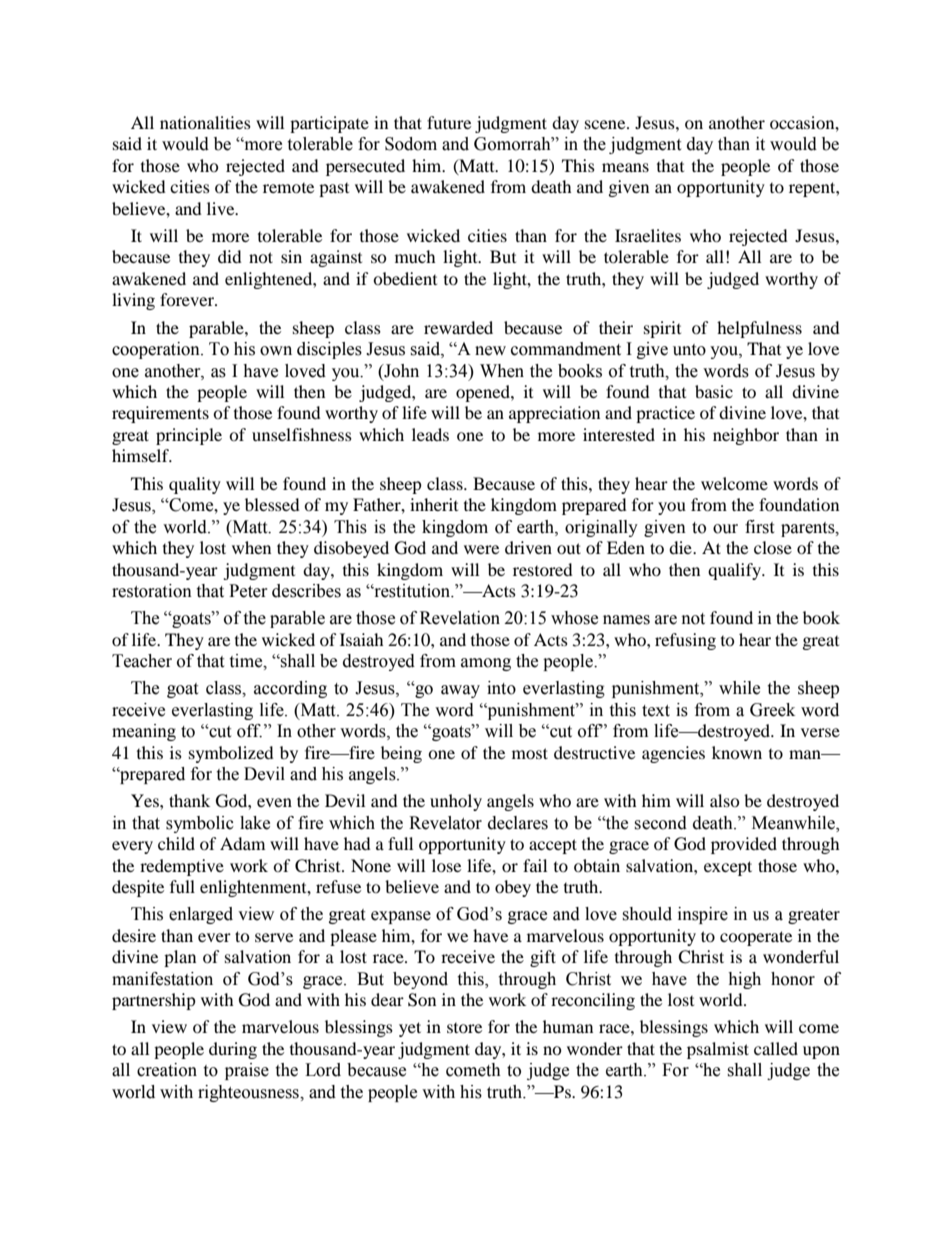 The width and height of the image is (952, 1233). What do you see at coordinates (205, 122) in the image?
I see `nationalities` at bounding box center [205, 122].
